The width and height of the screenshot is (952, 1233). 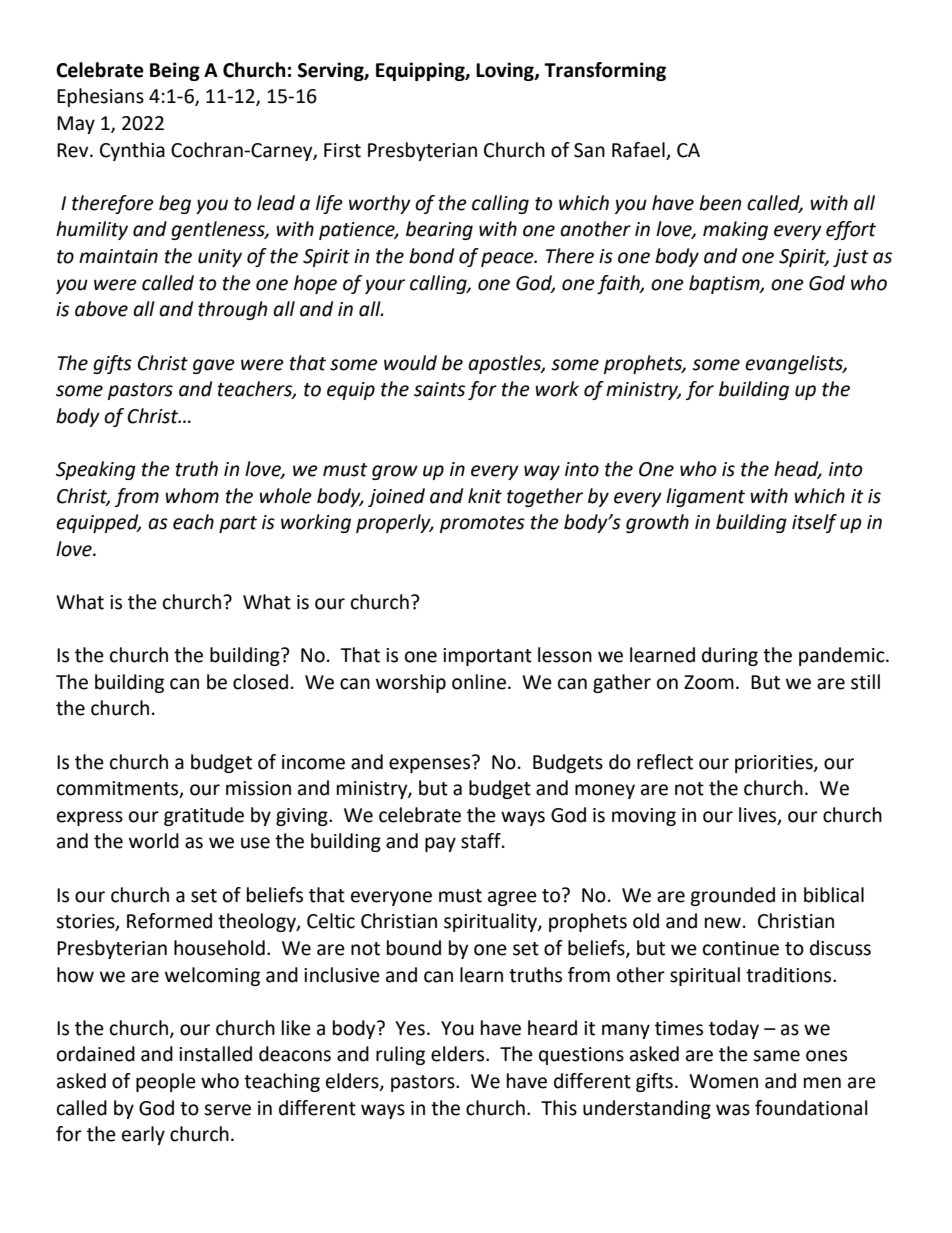 What do you see at coordinates (589, 150) in the screenshot?
I see `San` at bounding box center [589, 150].
